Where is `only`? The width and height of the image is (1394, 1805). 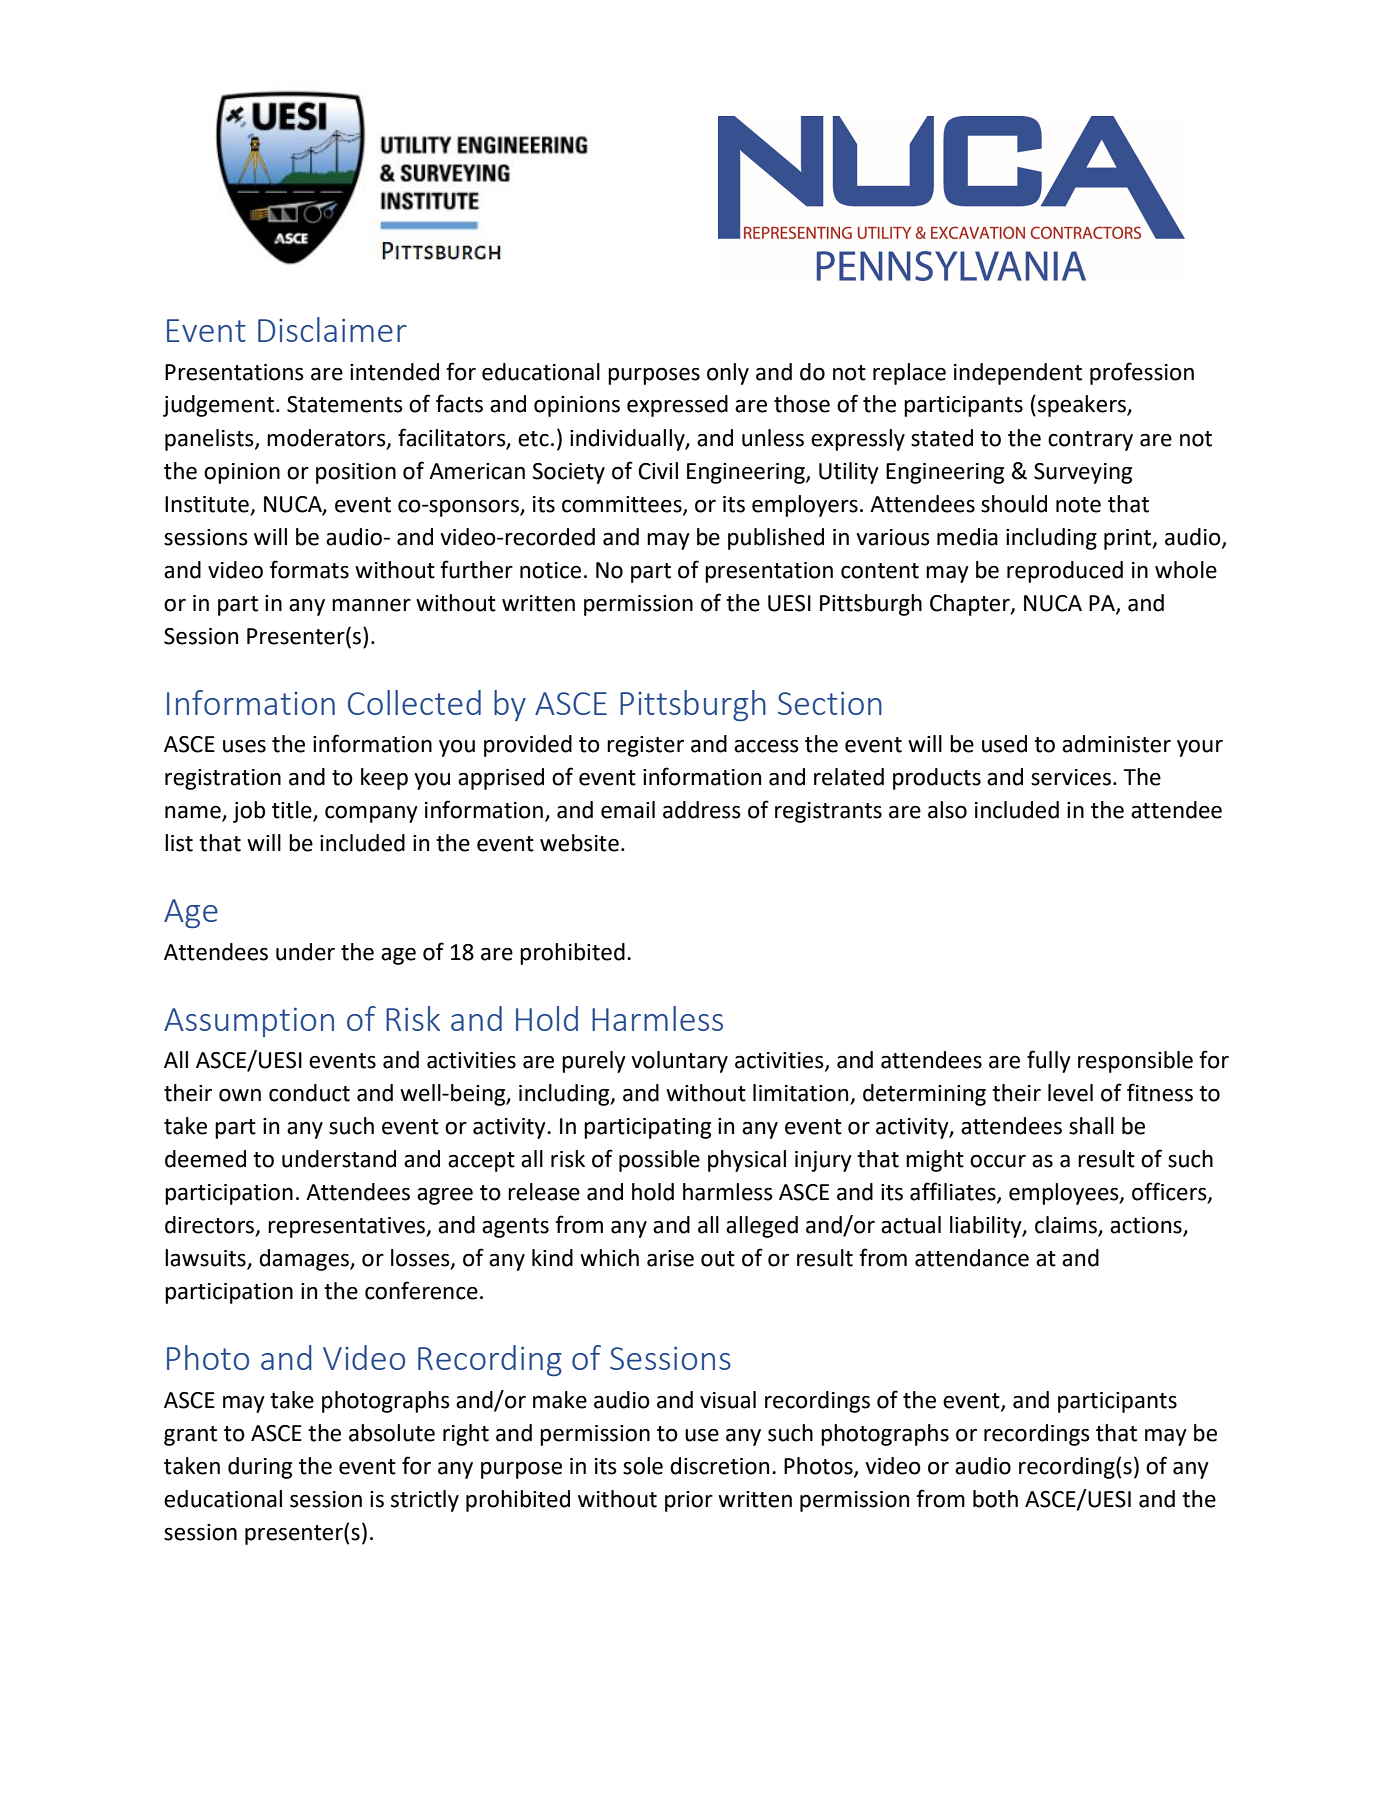 only is located at coordinates (728, 374).
